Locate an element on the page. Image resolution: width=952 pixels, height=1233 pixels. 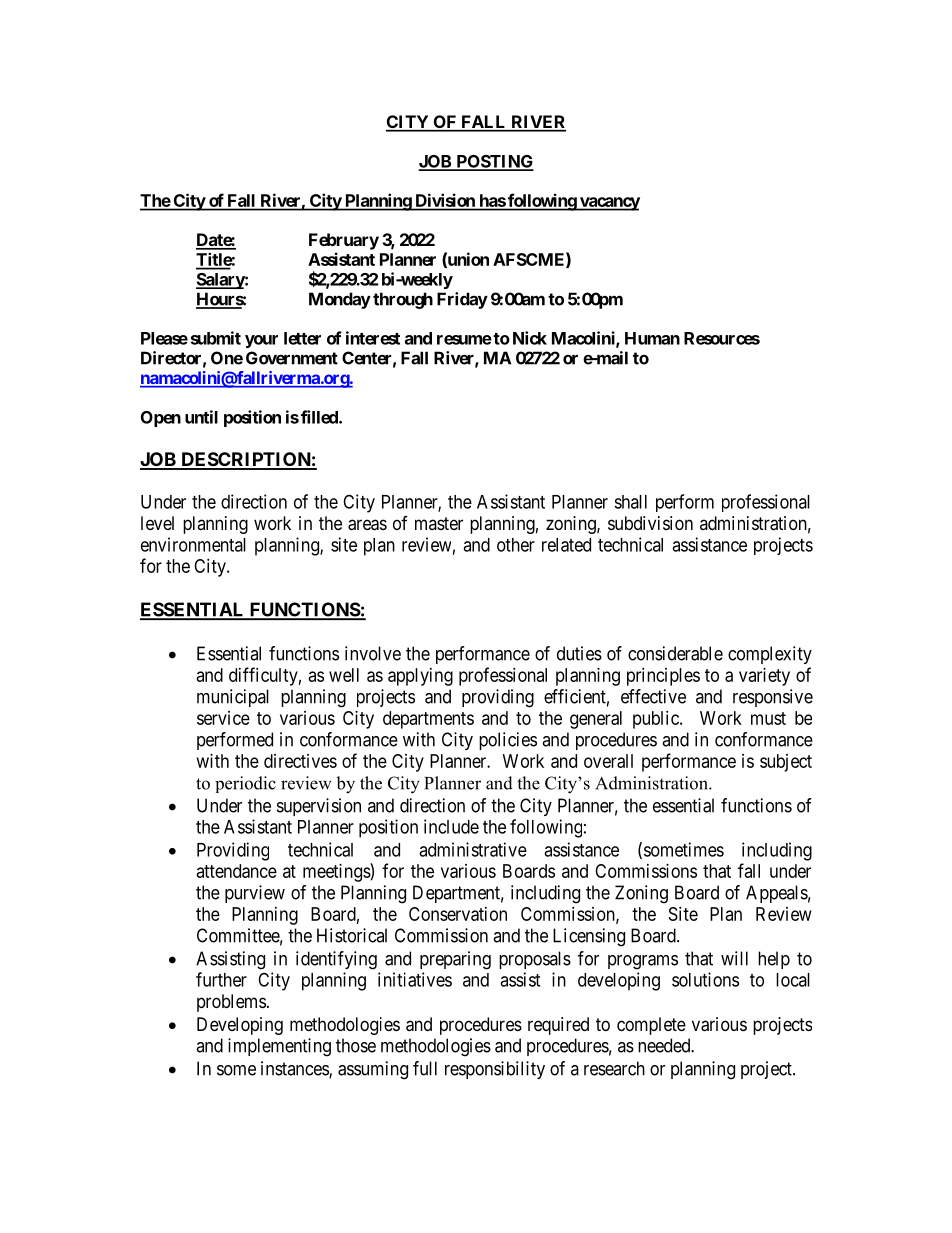
responsibility is located at coordinates (495, 1070).
